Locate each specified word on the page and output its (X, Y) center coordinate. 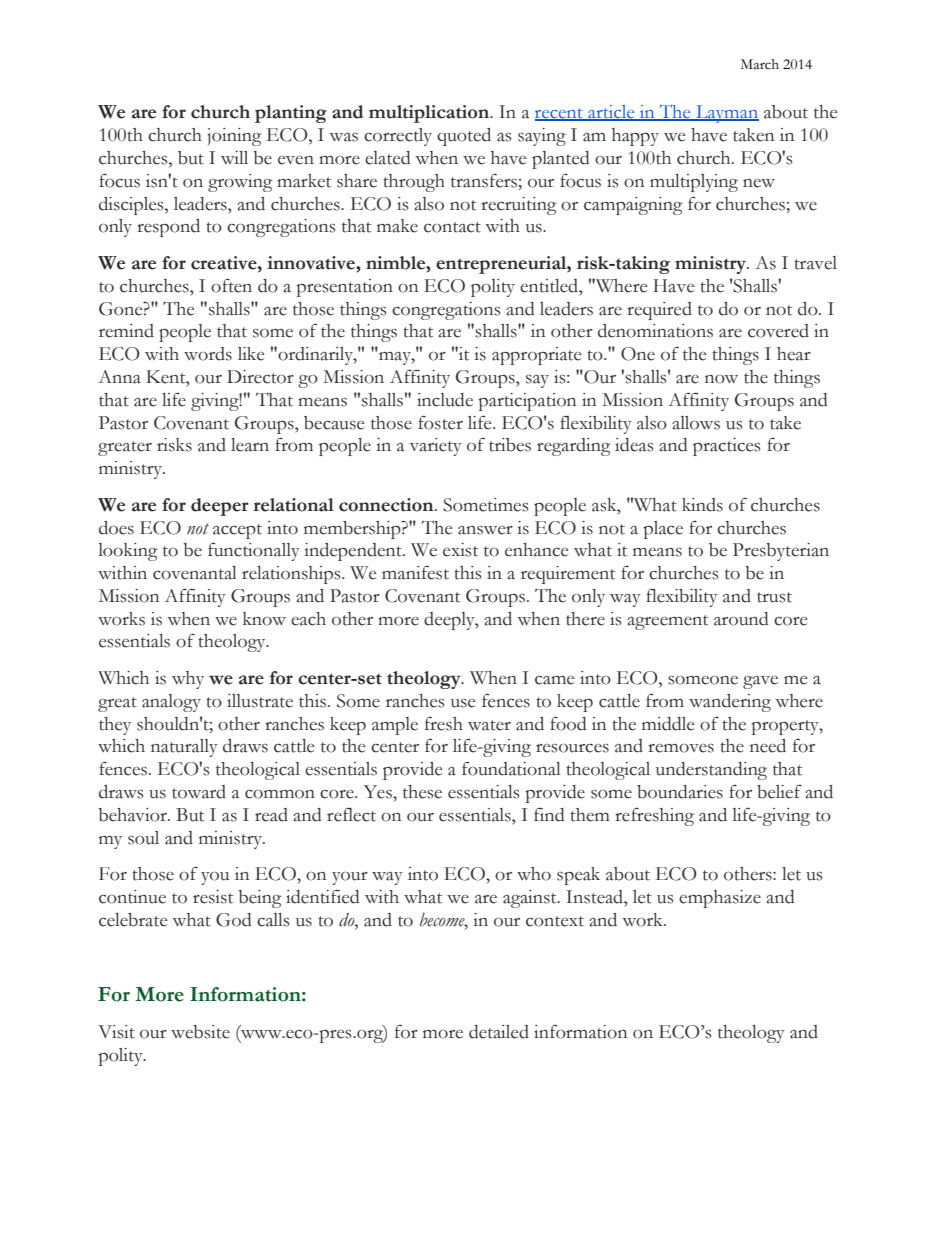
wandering (730, 703)
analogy (171, 703)
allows (696, 423)
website (200, 1032)
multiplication (430, 114)
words (208, 354)
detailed (499, 1032)
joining (234, 137)
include (445, 400)
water (489, 725)
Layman (726, 114)
